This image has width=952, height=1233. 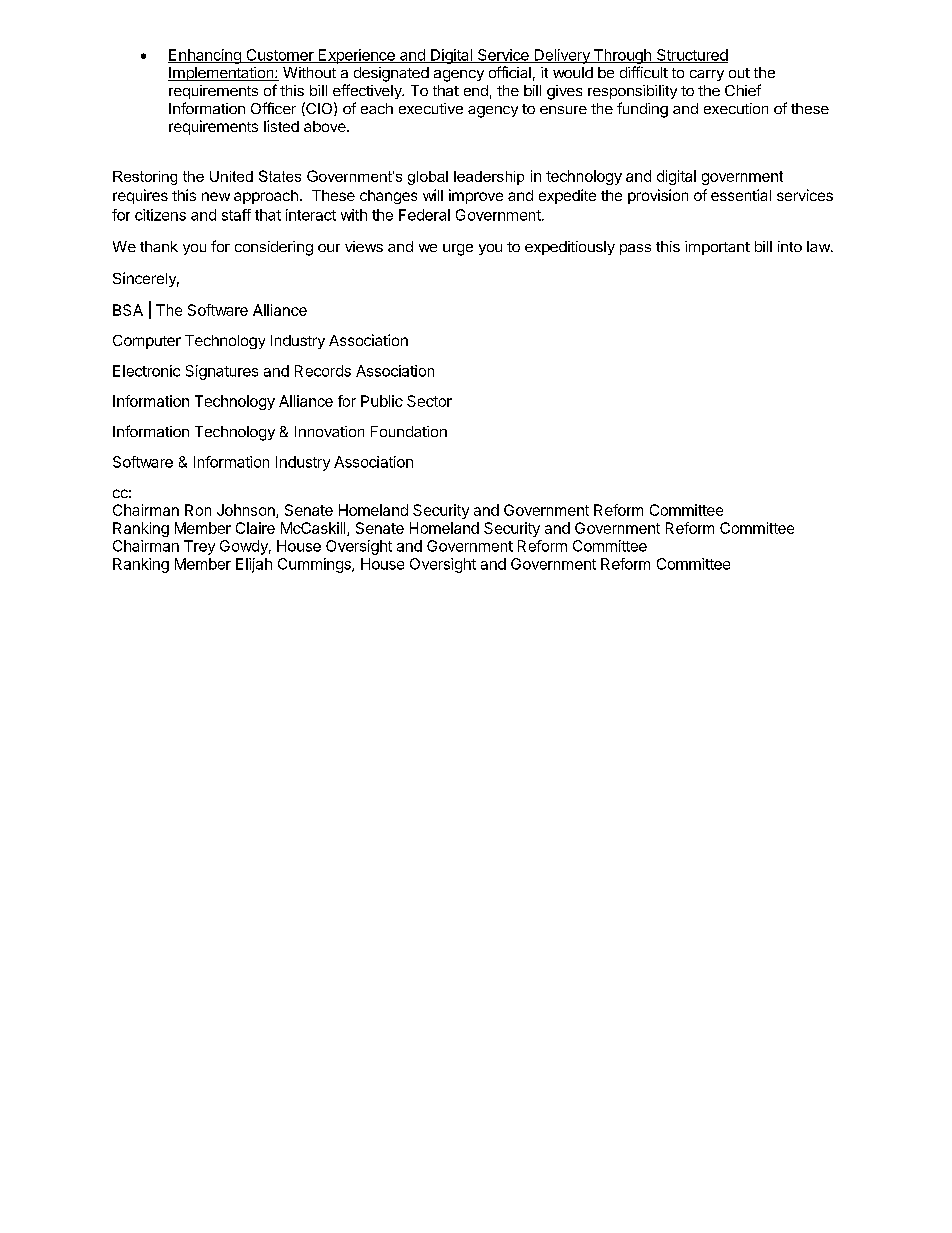 What do you see at coordinates (222, 74) in the image?
I see `Implementation` at bounding box center [222, 74].
